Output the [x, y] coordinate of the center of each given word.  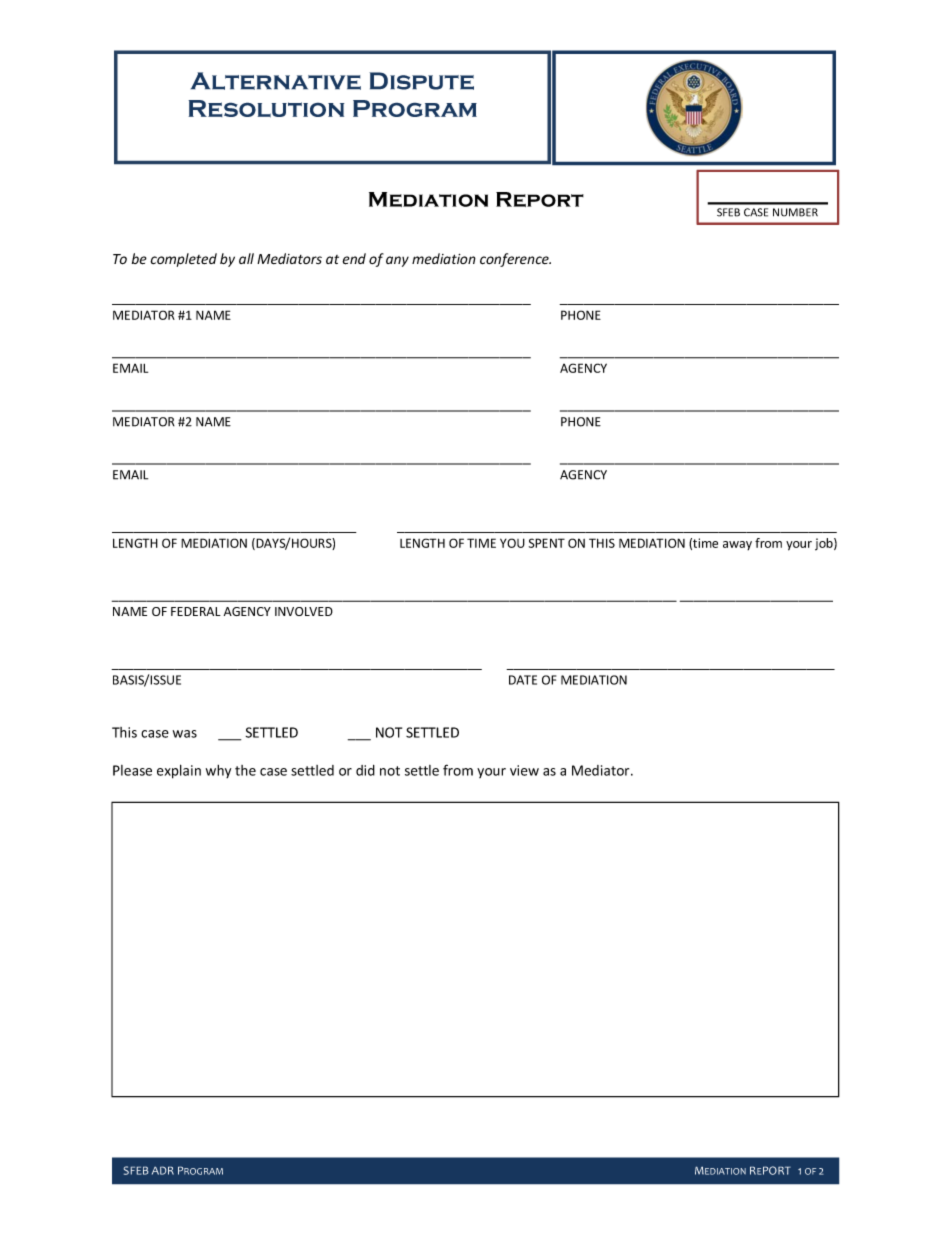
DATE [523, 680]
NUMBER [795, 212]
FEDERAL [196, 611]
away [737, 545]
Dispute [421, 81]
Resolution [266, 109]
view [524, 770]
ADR [163, 1170]
